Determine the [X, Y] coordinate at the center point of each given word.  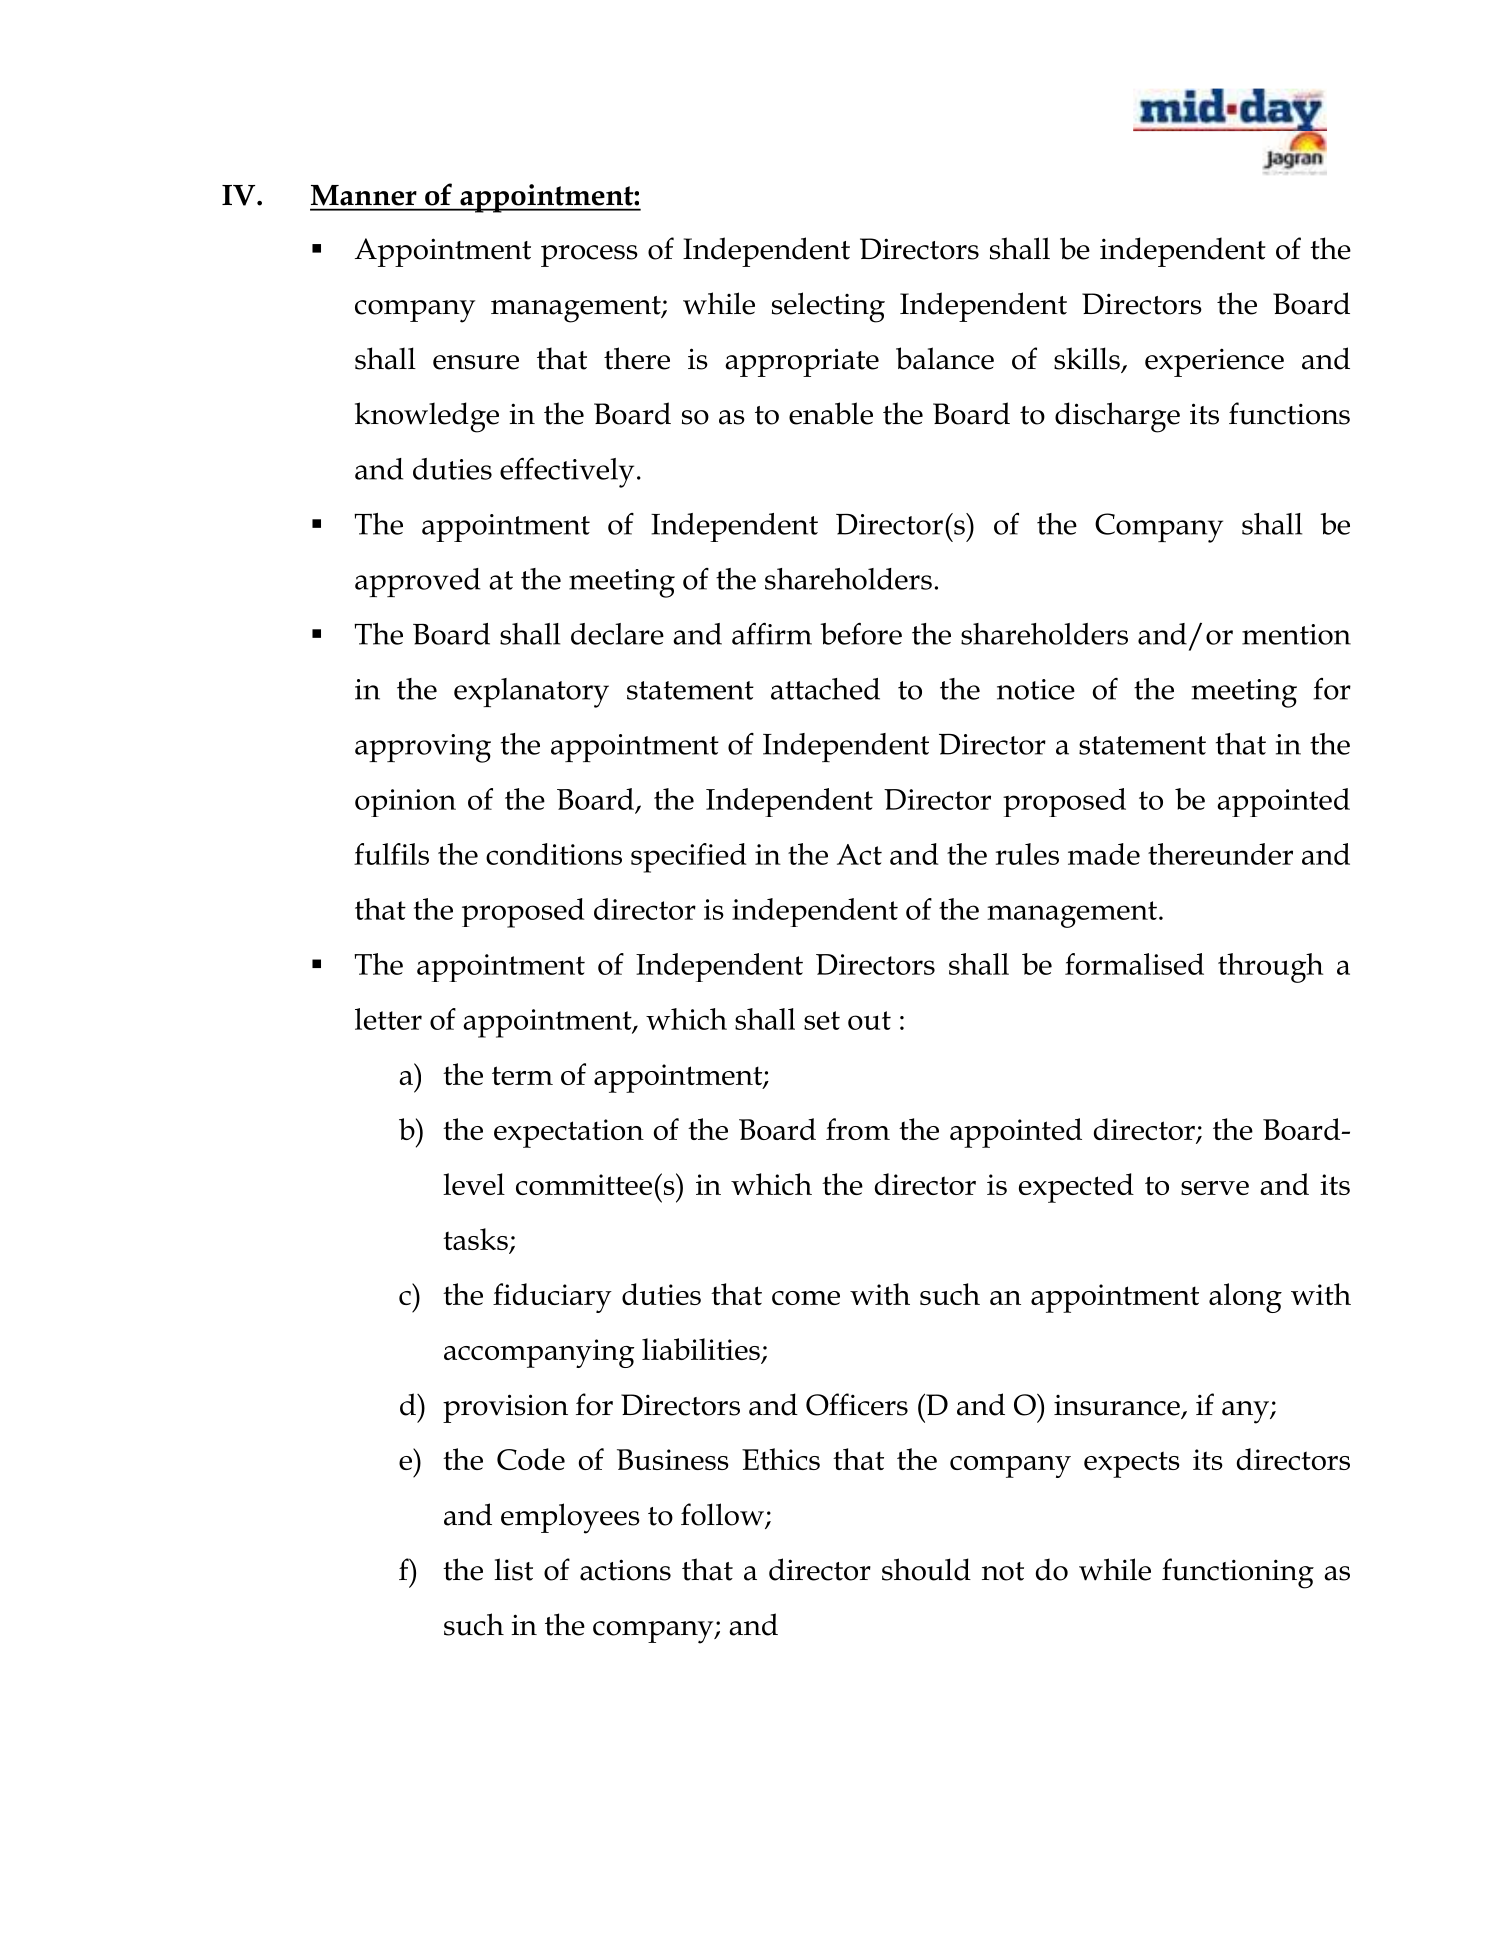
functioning [1238, 1573]
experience [1214, 362]
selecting [828, 307]
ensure [476, 362]
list [513, 1569]
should [926, 1569]
